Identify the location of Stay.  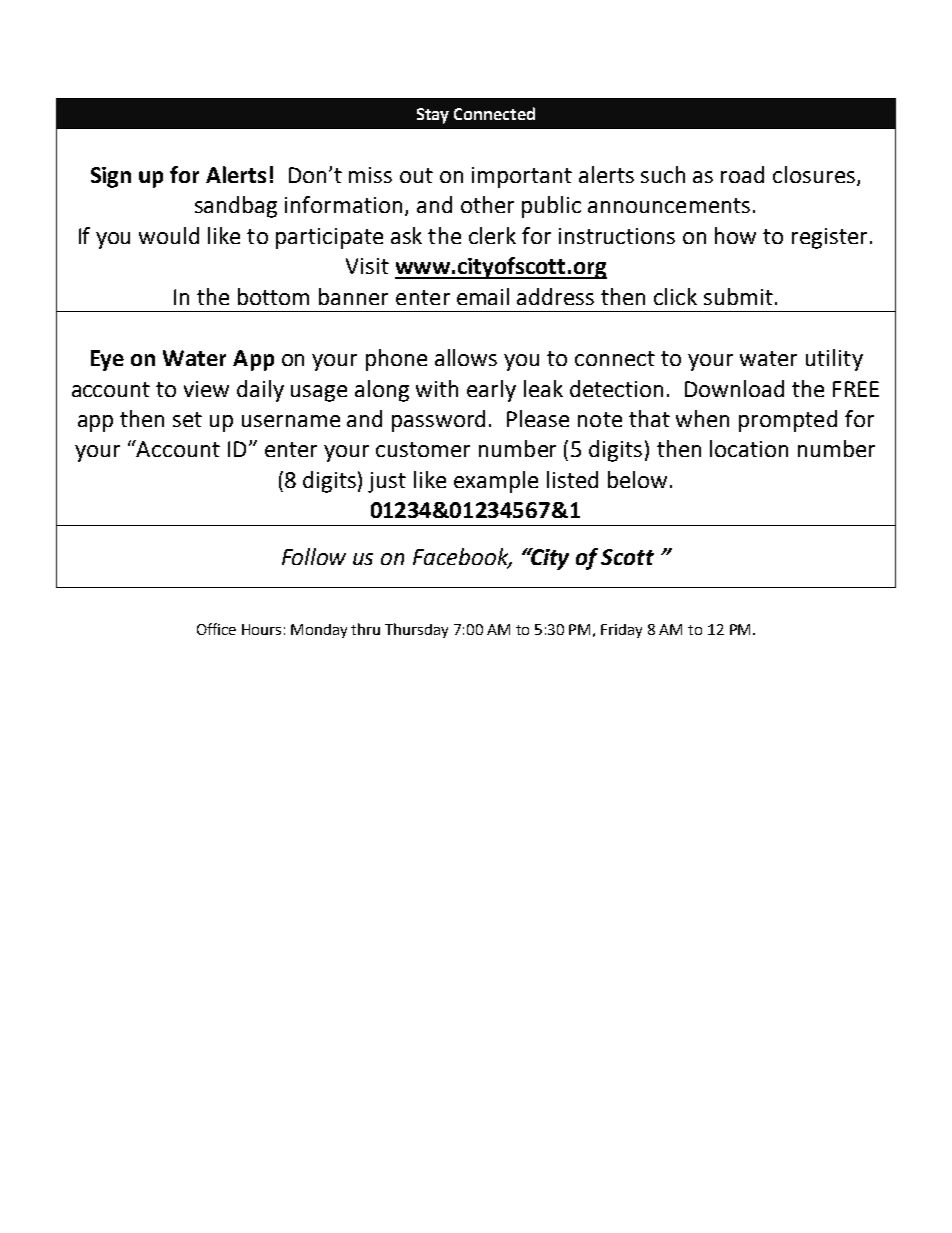
(433, 116).
